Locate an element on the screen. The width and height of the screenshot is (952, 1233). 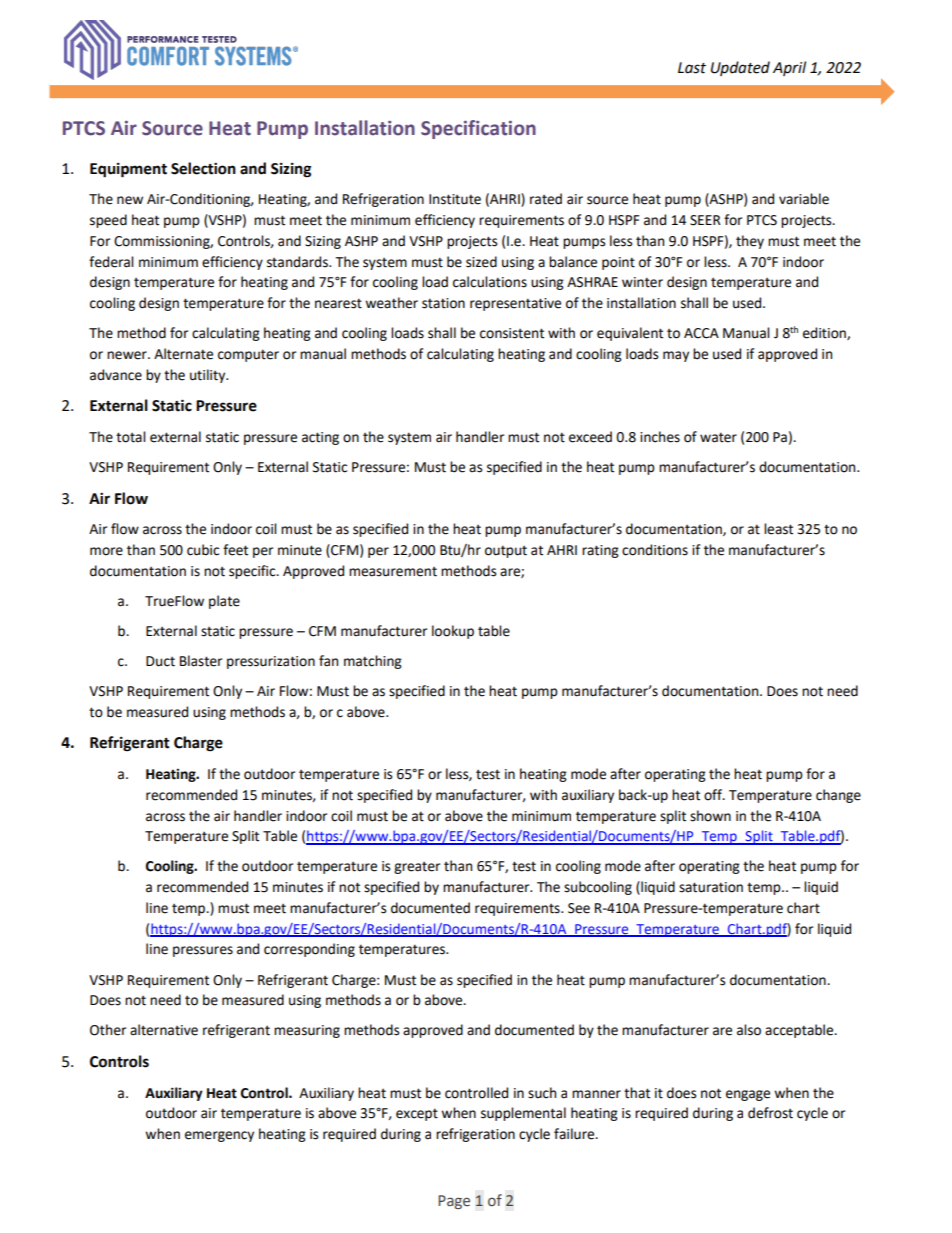
Institute is located at coordinates (455, 199).
